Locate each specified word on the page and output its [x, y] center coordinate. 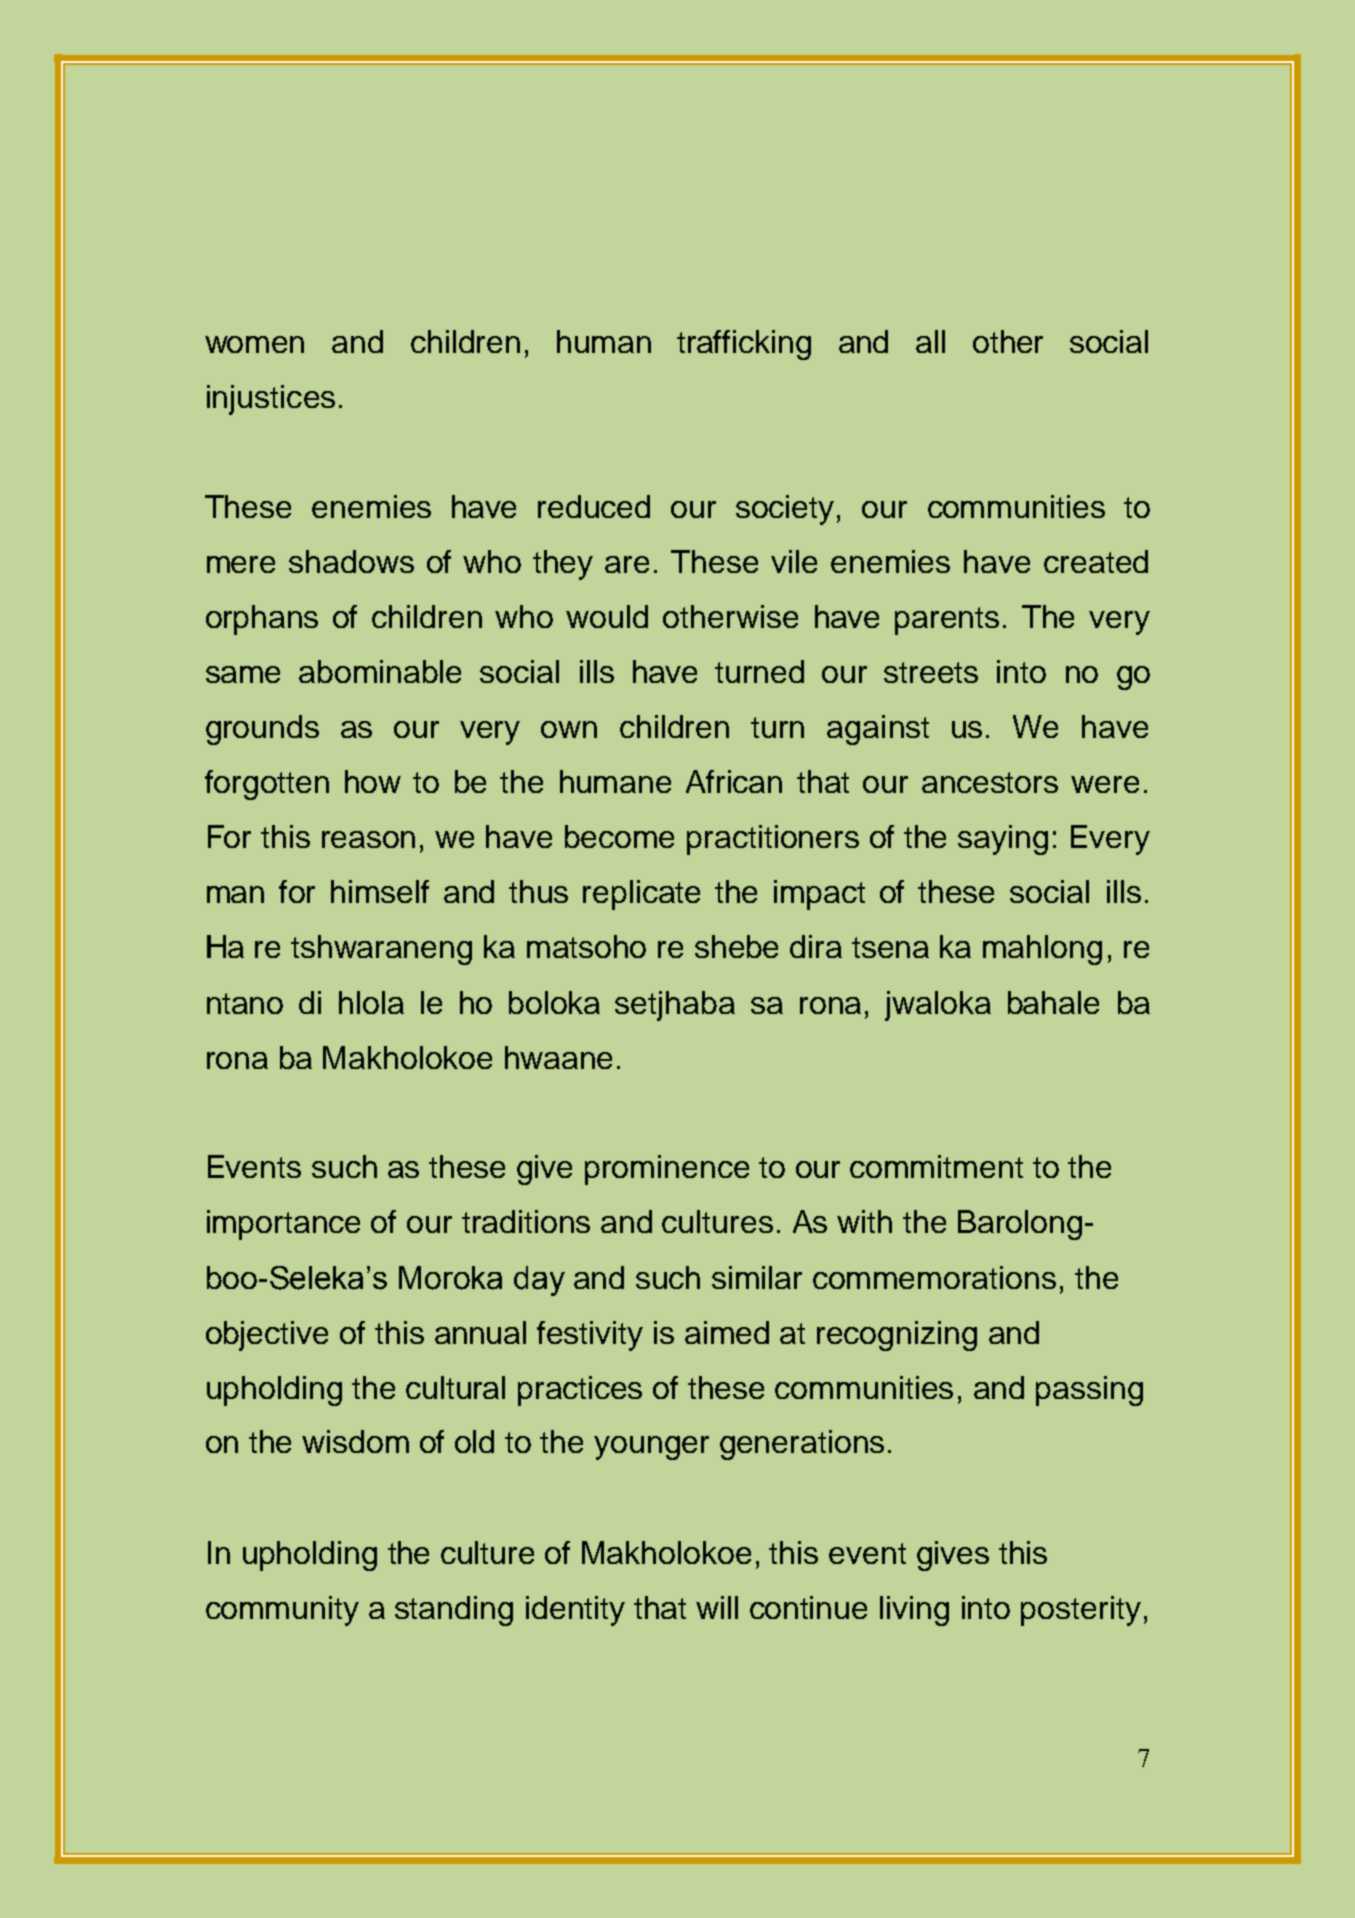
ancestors [990, 782]
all [930, 341]
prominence [667, 1170]
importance [283, 1225]
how [373, 781]
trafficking [744, 345]
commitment [936, 1166]
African [734, 781]
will [717, 1607]
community [282, 1611]
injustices [271, 400]
